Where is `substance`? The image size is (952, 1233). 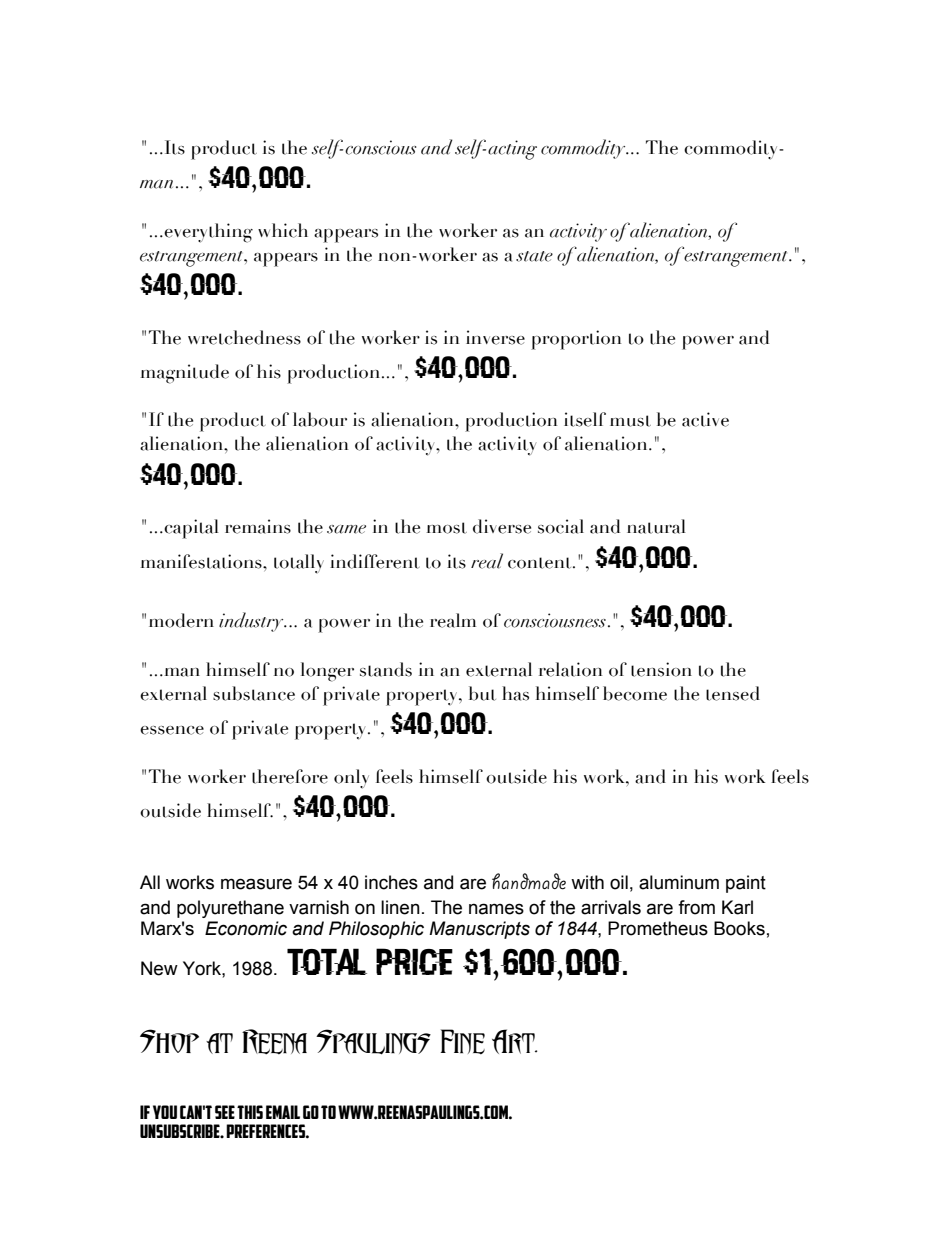 substance is located at coordinates (254, 693).
